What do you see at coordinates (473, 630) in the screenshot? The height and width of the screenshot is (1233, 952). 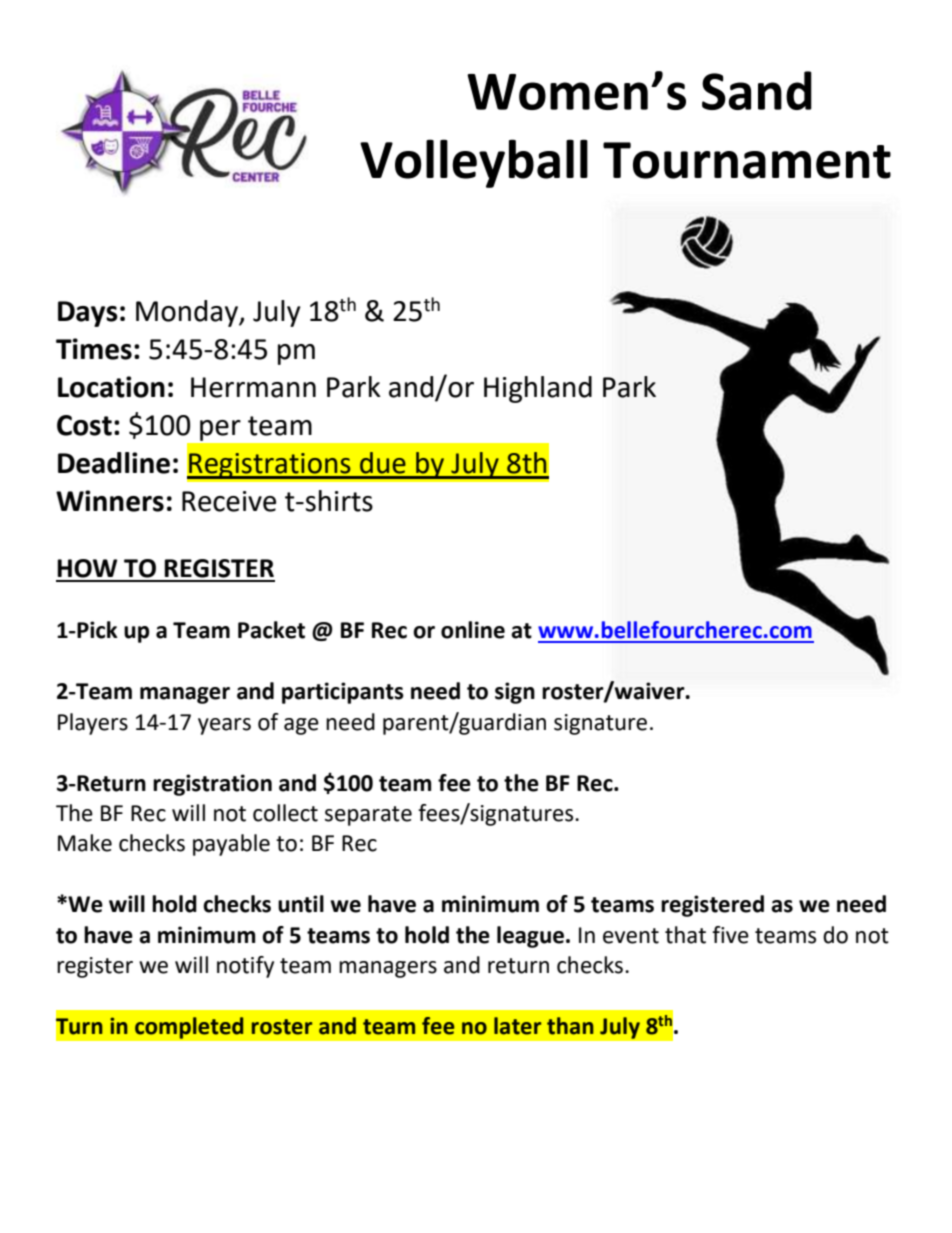 I see `online` at bounding box center [473, 630].
